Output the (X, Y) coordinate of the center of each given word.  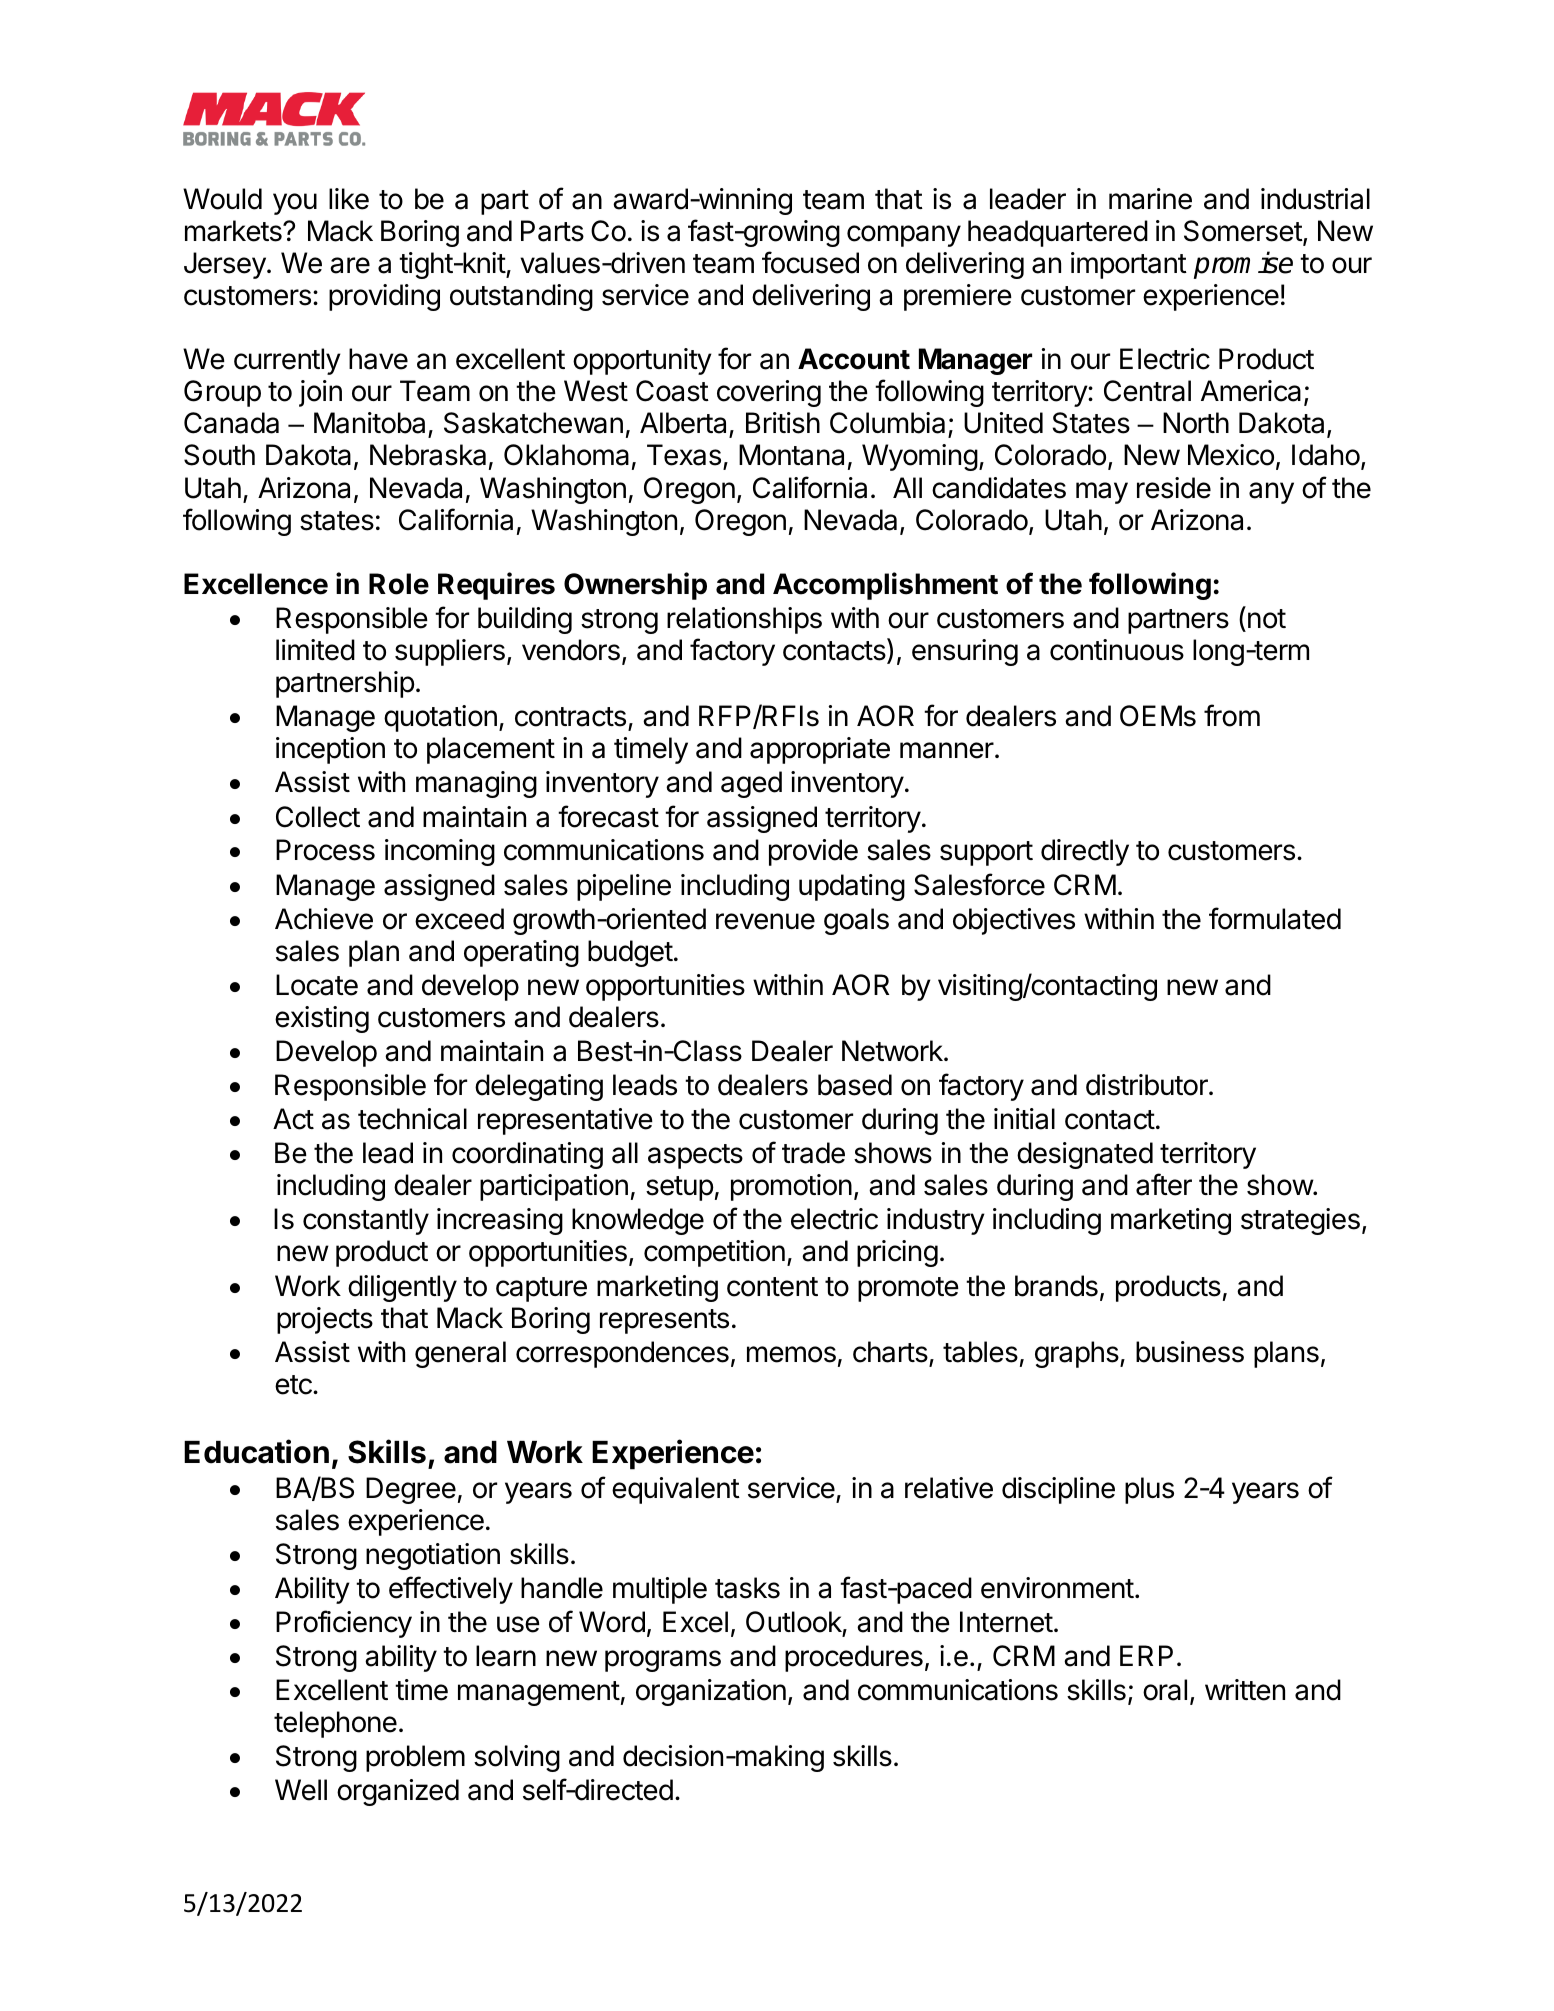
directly (1085, 852)
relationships (744, 620)
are (350, 265)
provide (813, 852)
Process (325, 850)
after (1164, 1184)
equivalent (676, 1490)
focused (810, 262)
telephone (335, 1724)
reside (1174, 488)
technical (412, 1119)
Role (399, 584)
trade (813, 1153)
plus (1149, 1490)
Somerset (1243, 231)
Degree (411, 1490)
